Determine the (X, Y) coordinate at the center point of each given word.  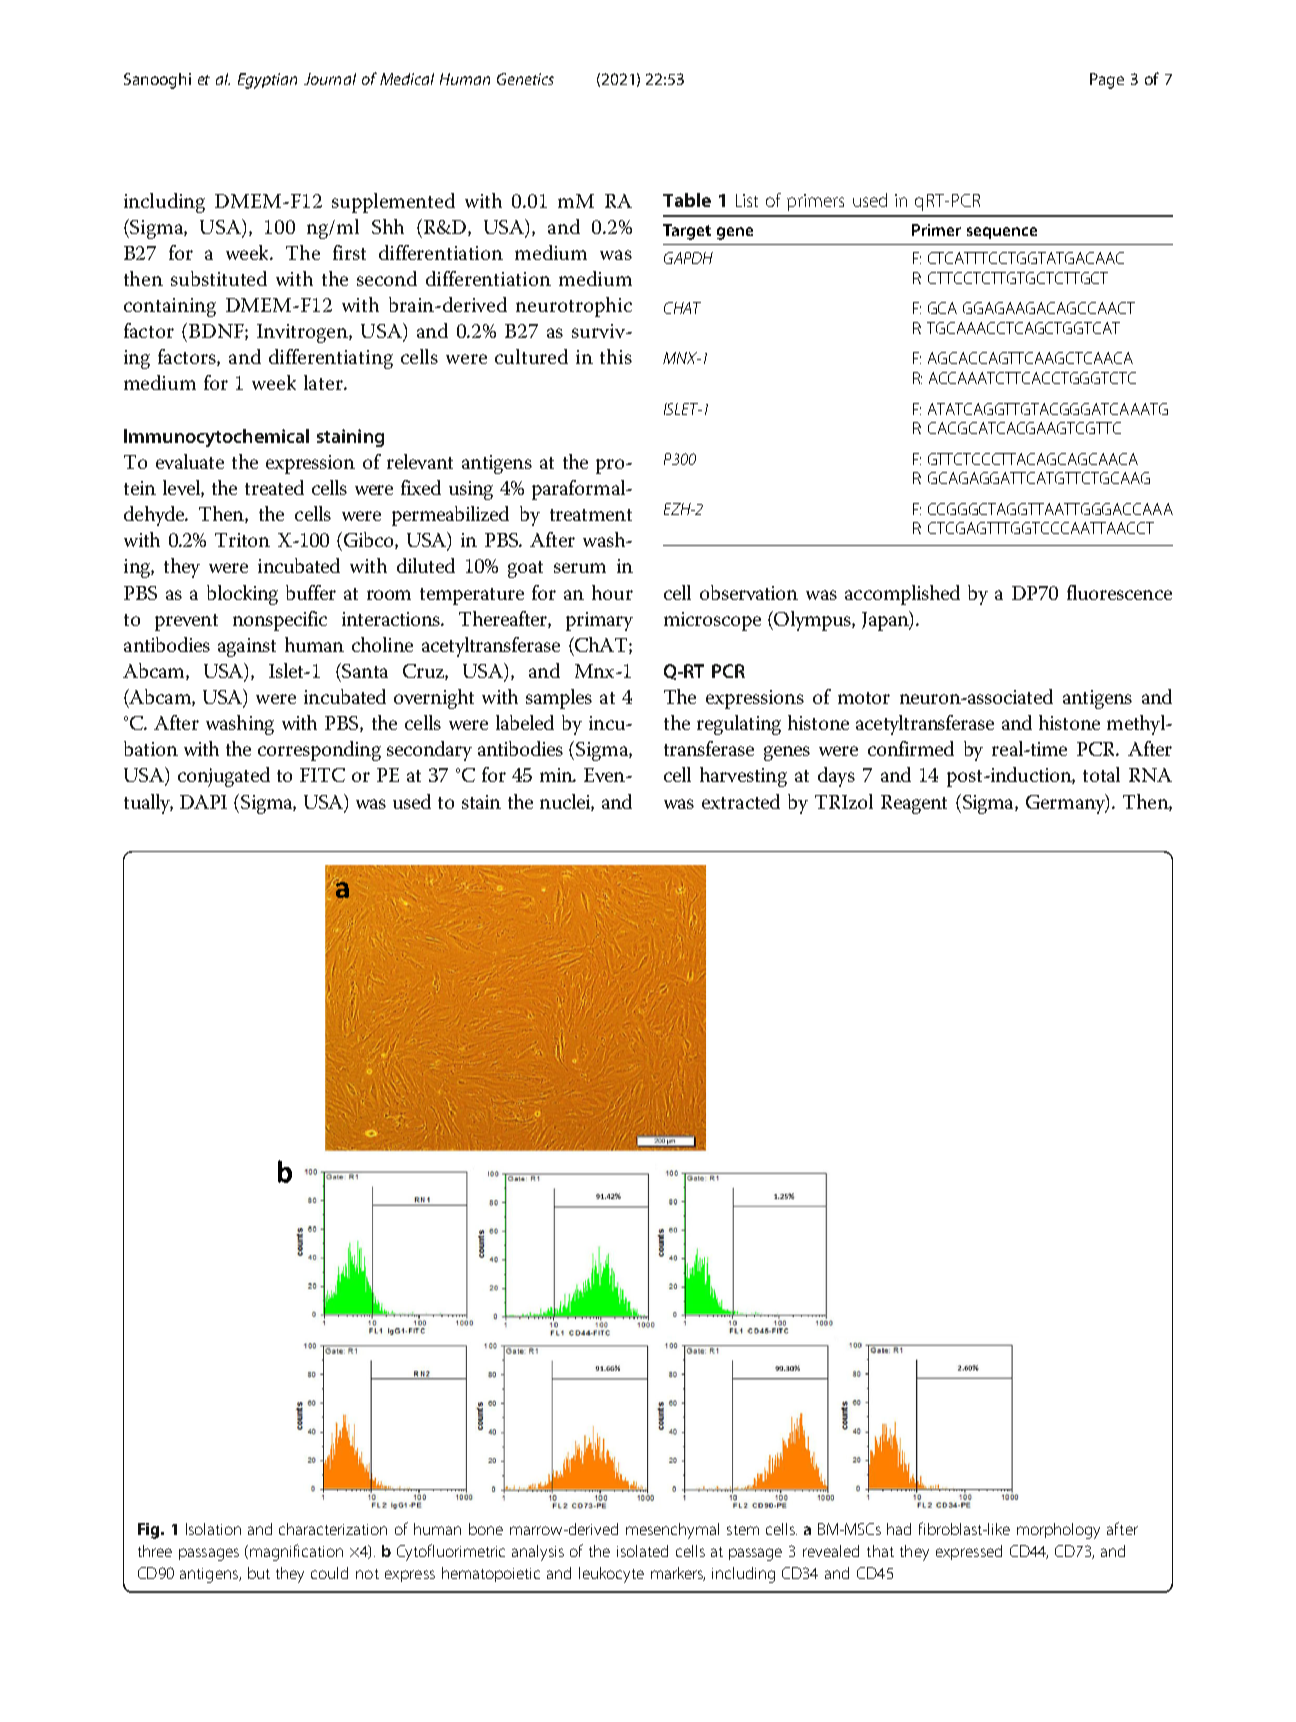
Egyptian (267, 81)
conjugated (224, 777)
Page (1107, 81)
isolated (642, 1551)
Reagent (914, 804)
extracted (741, 801)
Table (687, 200)
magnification (296, 1552)
